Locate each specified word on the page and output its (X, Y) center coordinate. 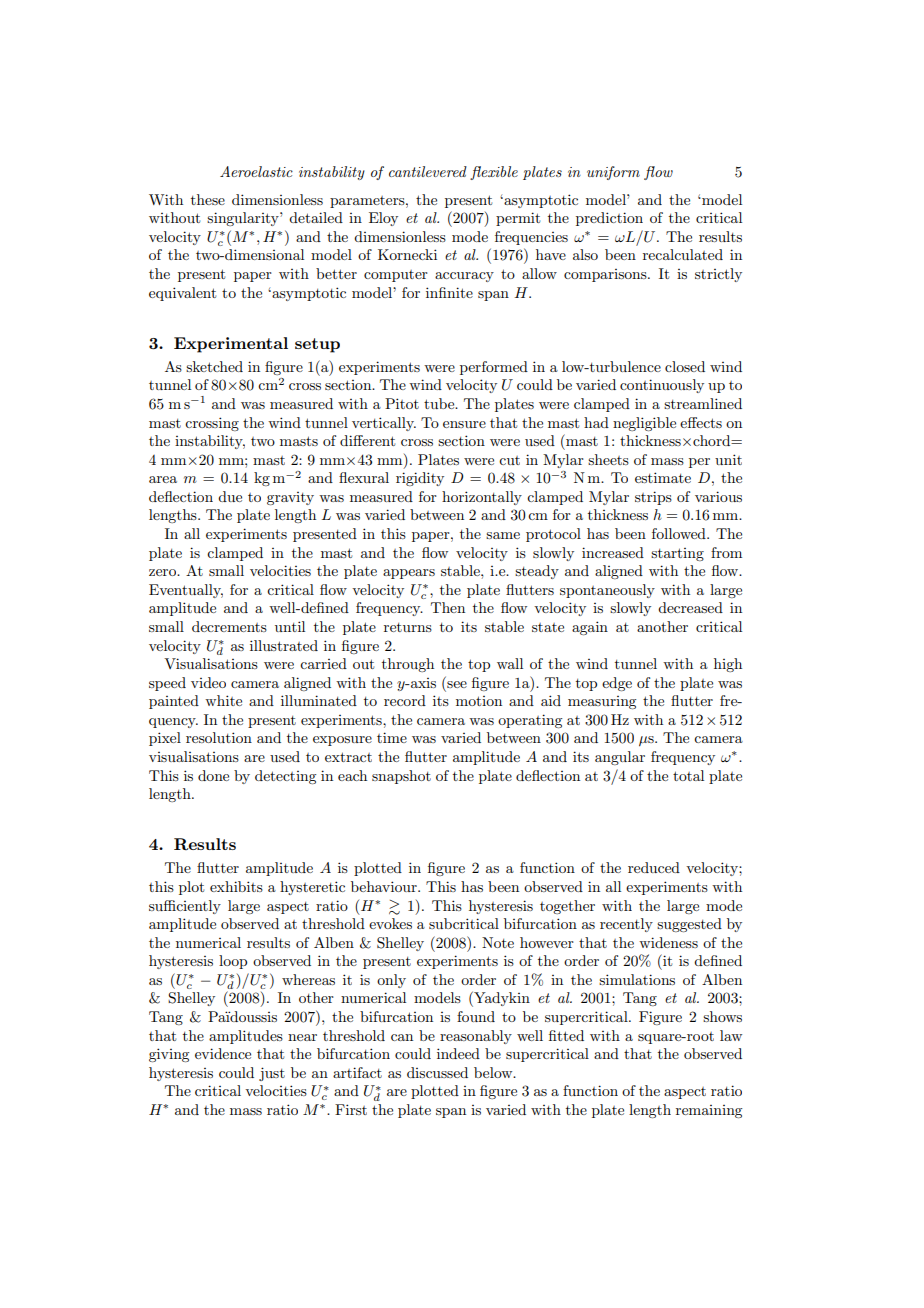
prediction (609, 219)
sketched (214, 366)
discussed (437, 1072)
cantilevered (428, 171)
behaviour (385, 886)
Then (448, 607)
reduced (654, 867)
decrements (229, 626)
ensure (464, 424)
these (208, 199)
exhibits (236, 886)
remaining (709, 1111)
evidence (223, 1053)
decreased (690, 607)
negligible (644, 424)
